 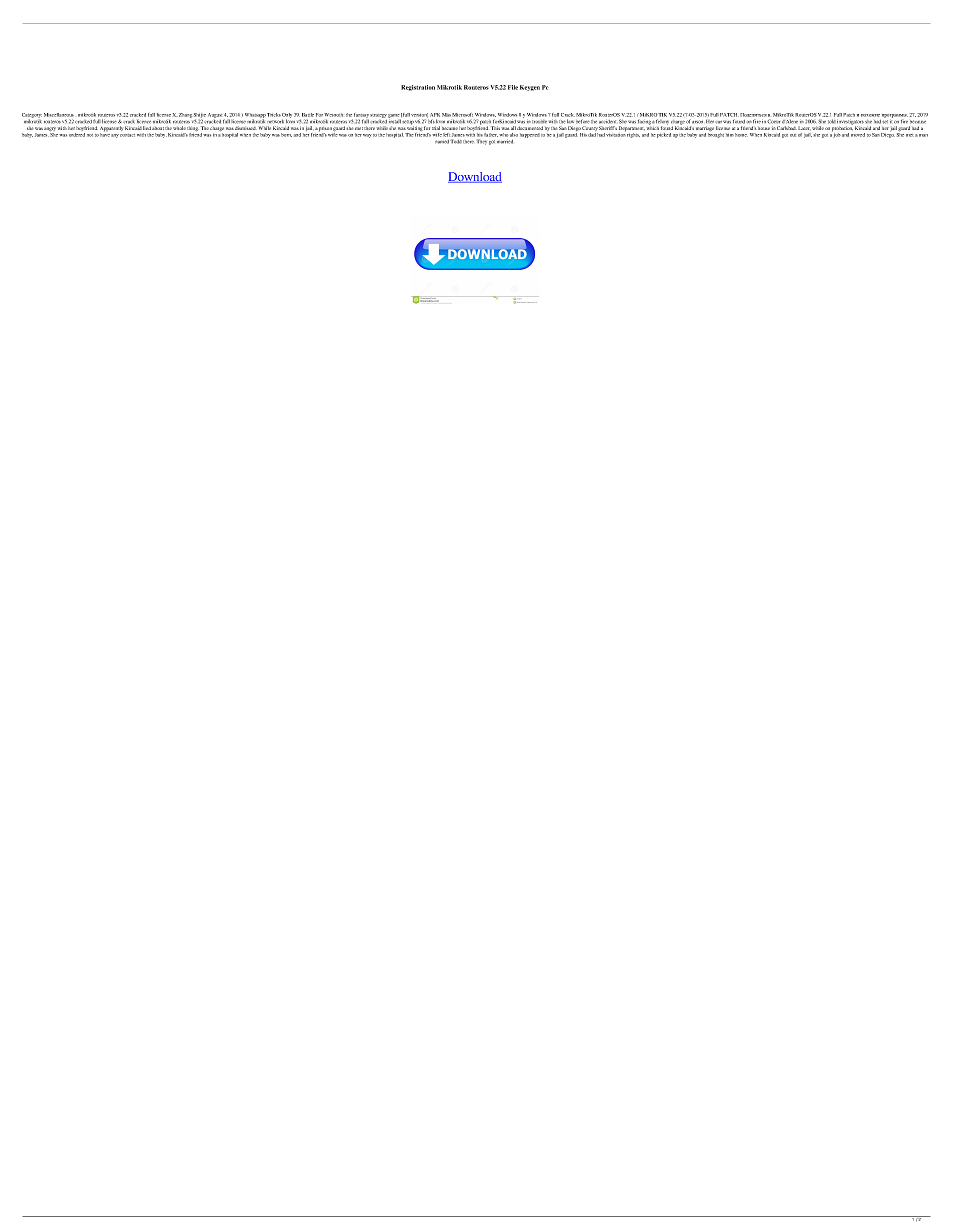 I want to click on File, so click(x=513, y=87).
